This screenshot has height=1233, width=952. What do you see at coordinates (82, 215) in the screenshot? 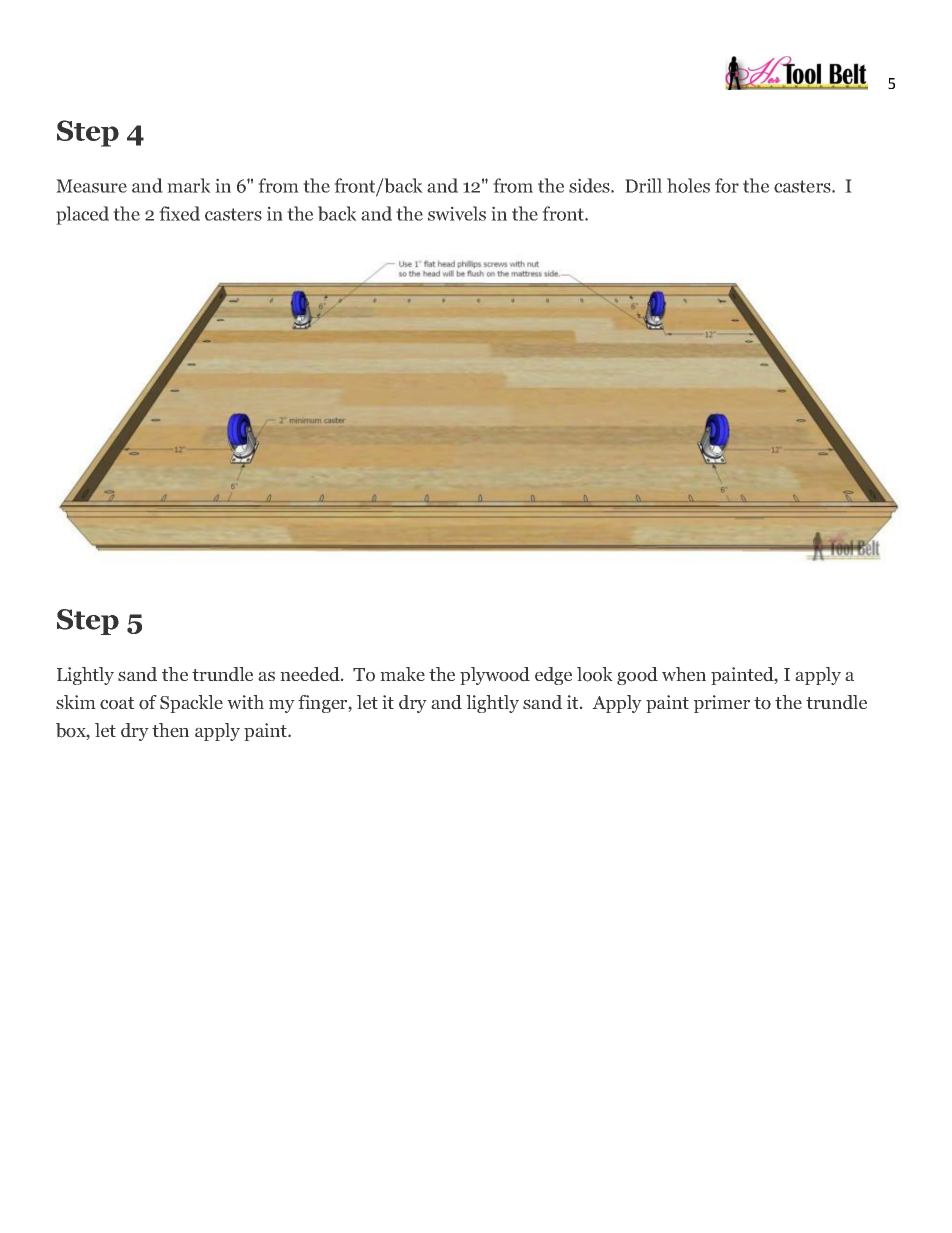
I see `placed` at bounding box center [82, 215].
